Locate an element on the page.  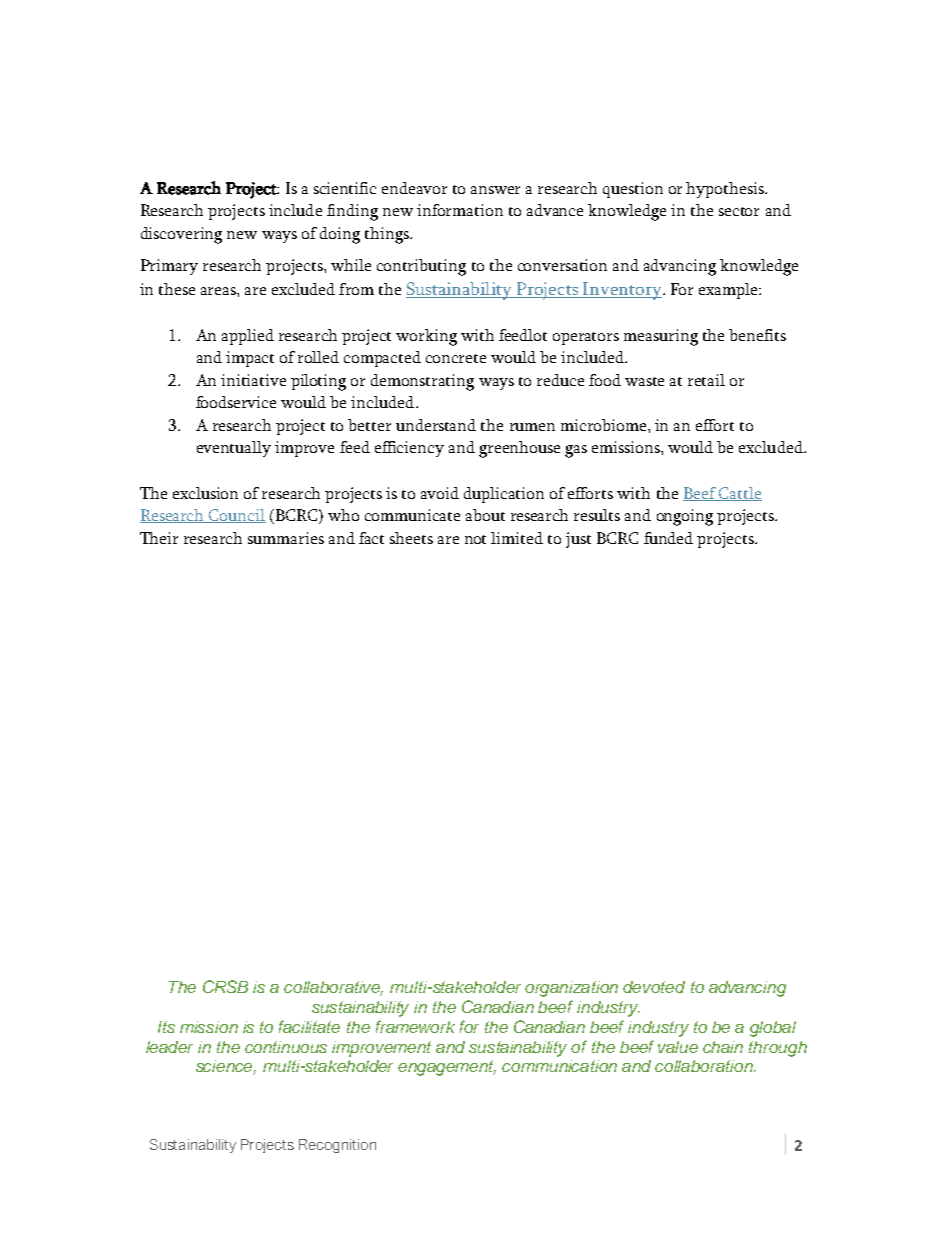
information is located at coordinates (460, 210).
